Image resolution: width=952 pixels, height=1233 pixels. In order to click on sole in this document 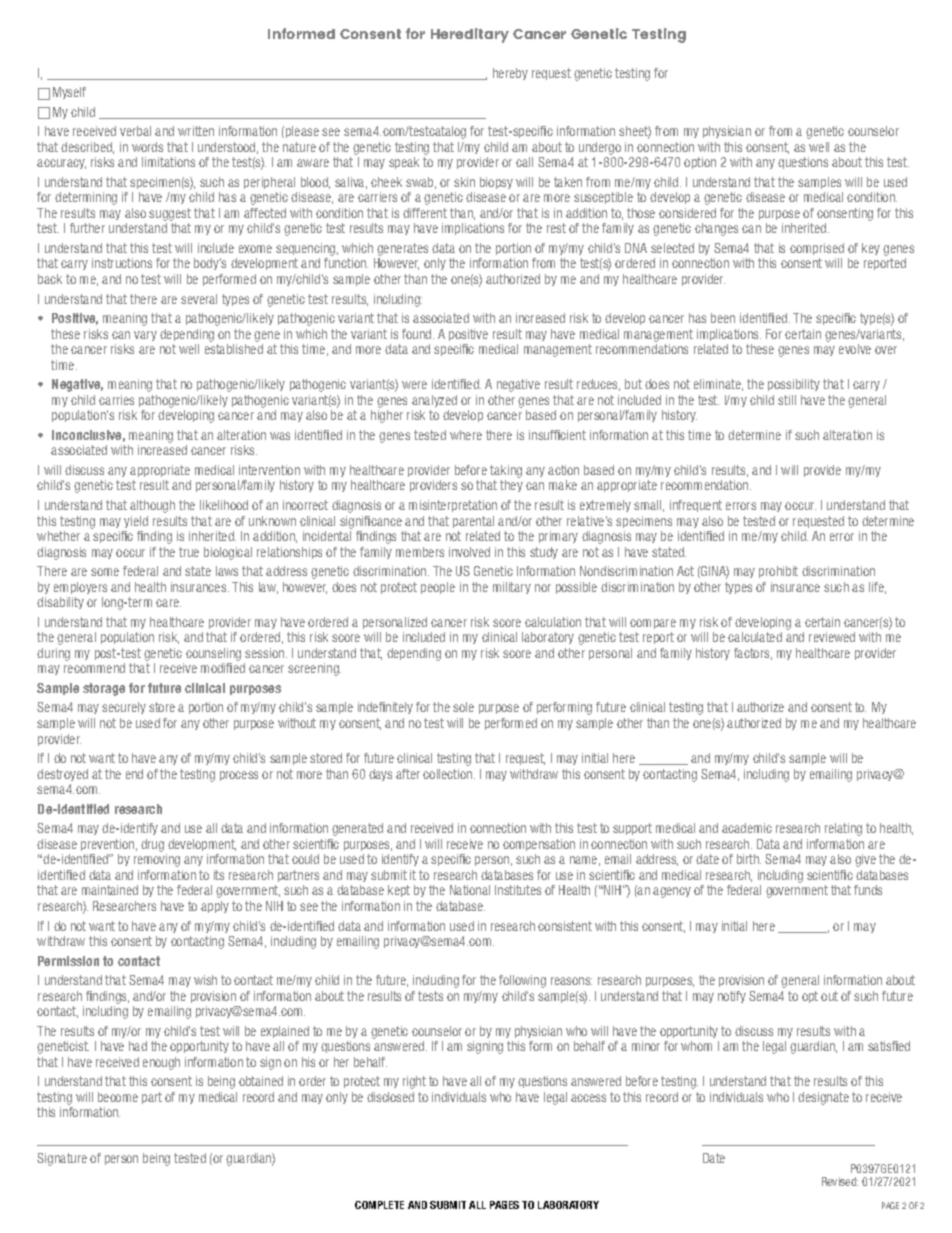, I will do `click(463, 707)`.
